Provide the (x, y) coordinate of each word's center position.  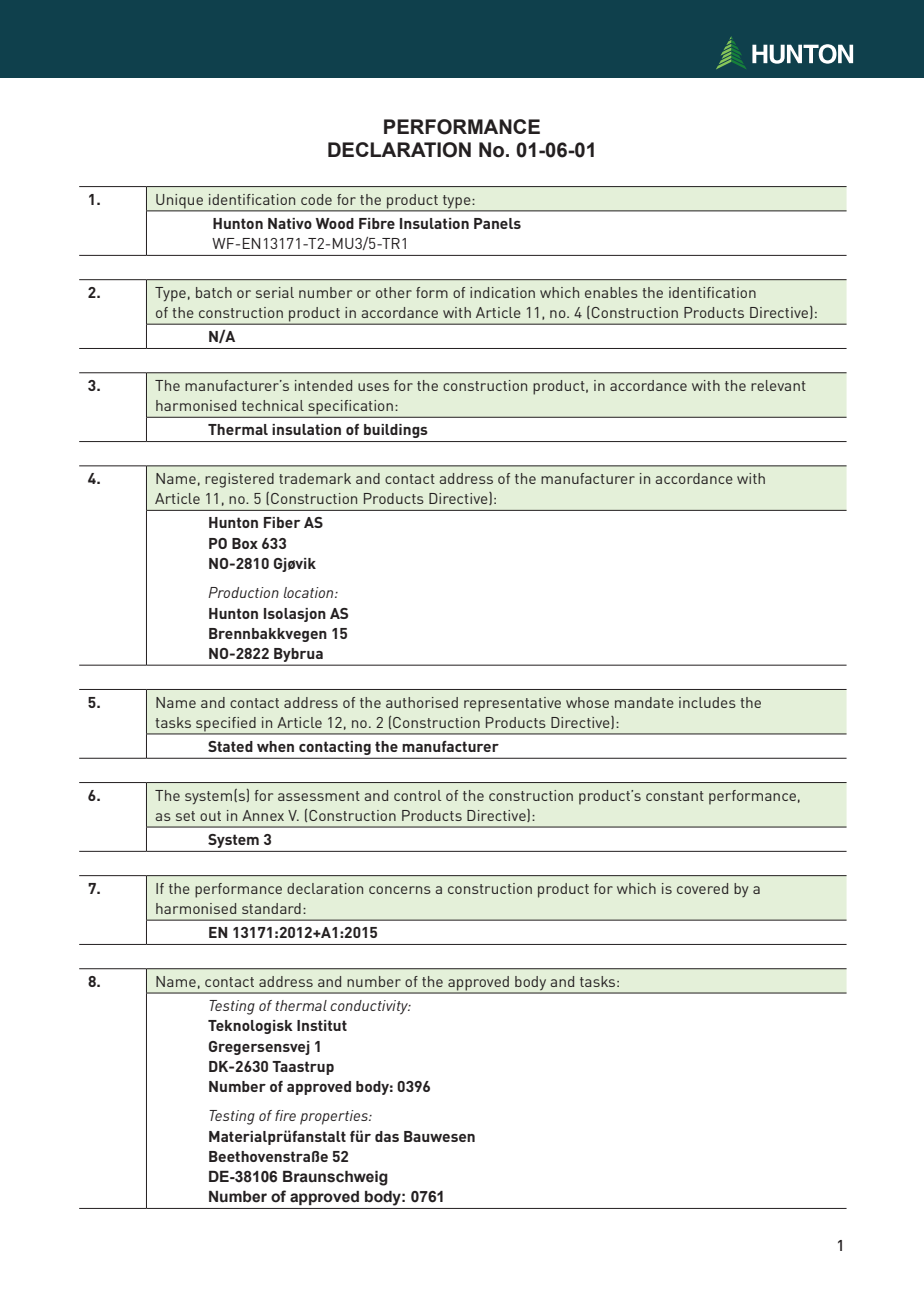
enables (611, 292)
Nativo (290, 223)
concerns (400, 890)
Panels (497, 223)
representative (512, 704)
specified (226, 725)
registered (239, 480)
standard (271, 908)
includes (707, 702)
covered (702, 888)
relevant (778, 385)
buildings (396, 431)
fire (285, 1115)
